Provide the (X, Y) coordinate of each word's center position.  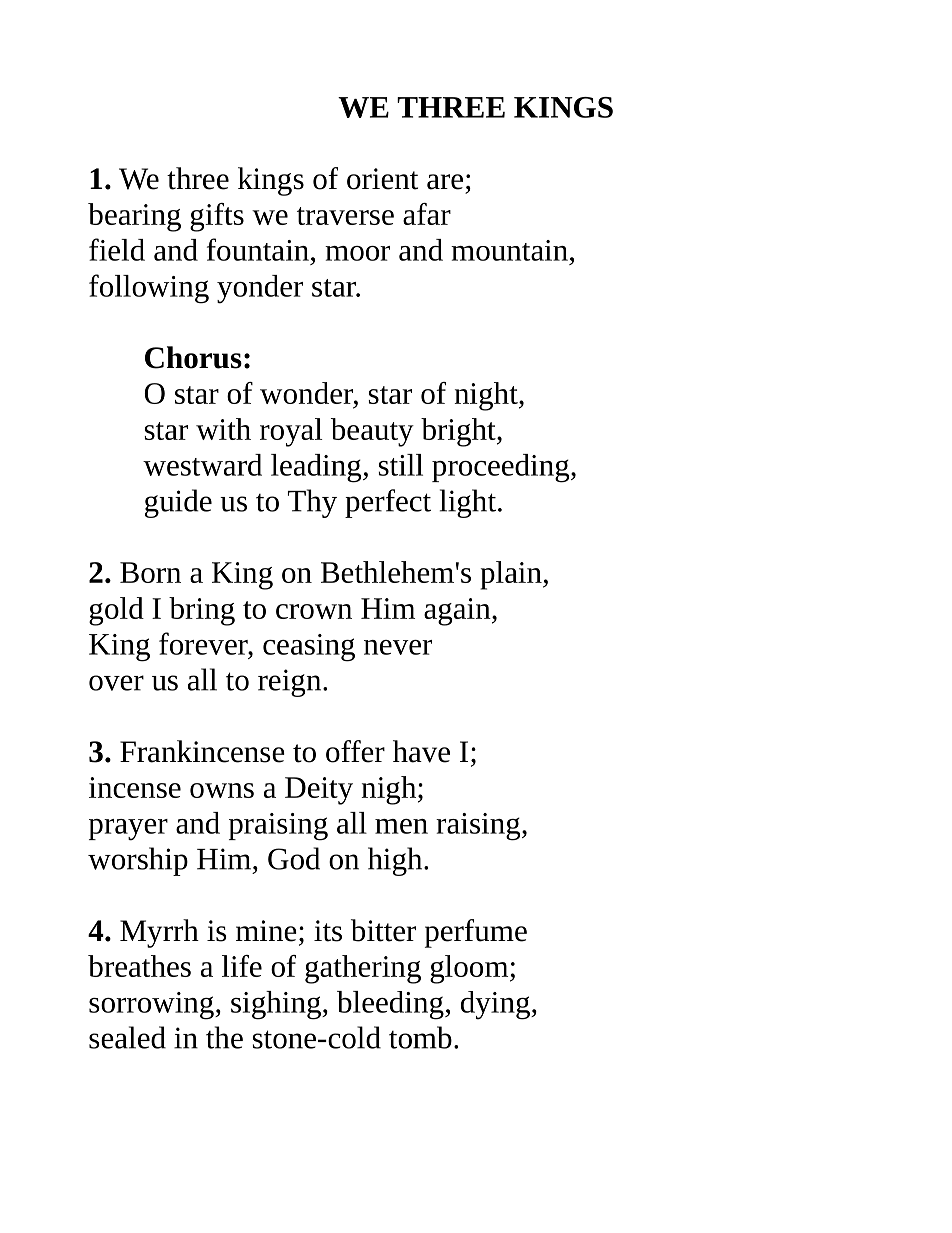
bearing (134, 217)
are (445, 182)
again (458, 612)
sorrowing (152, 1006)
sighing (277, 1005)
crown (314, 611)
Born (150, 572)
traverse (345, 216)
